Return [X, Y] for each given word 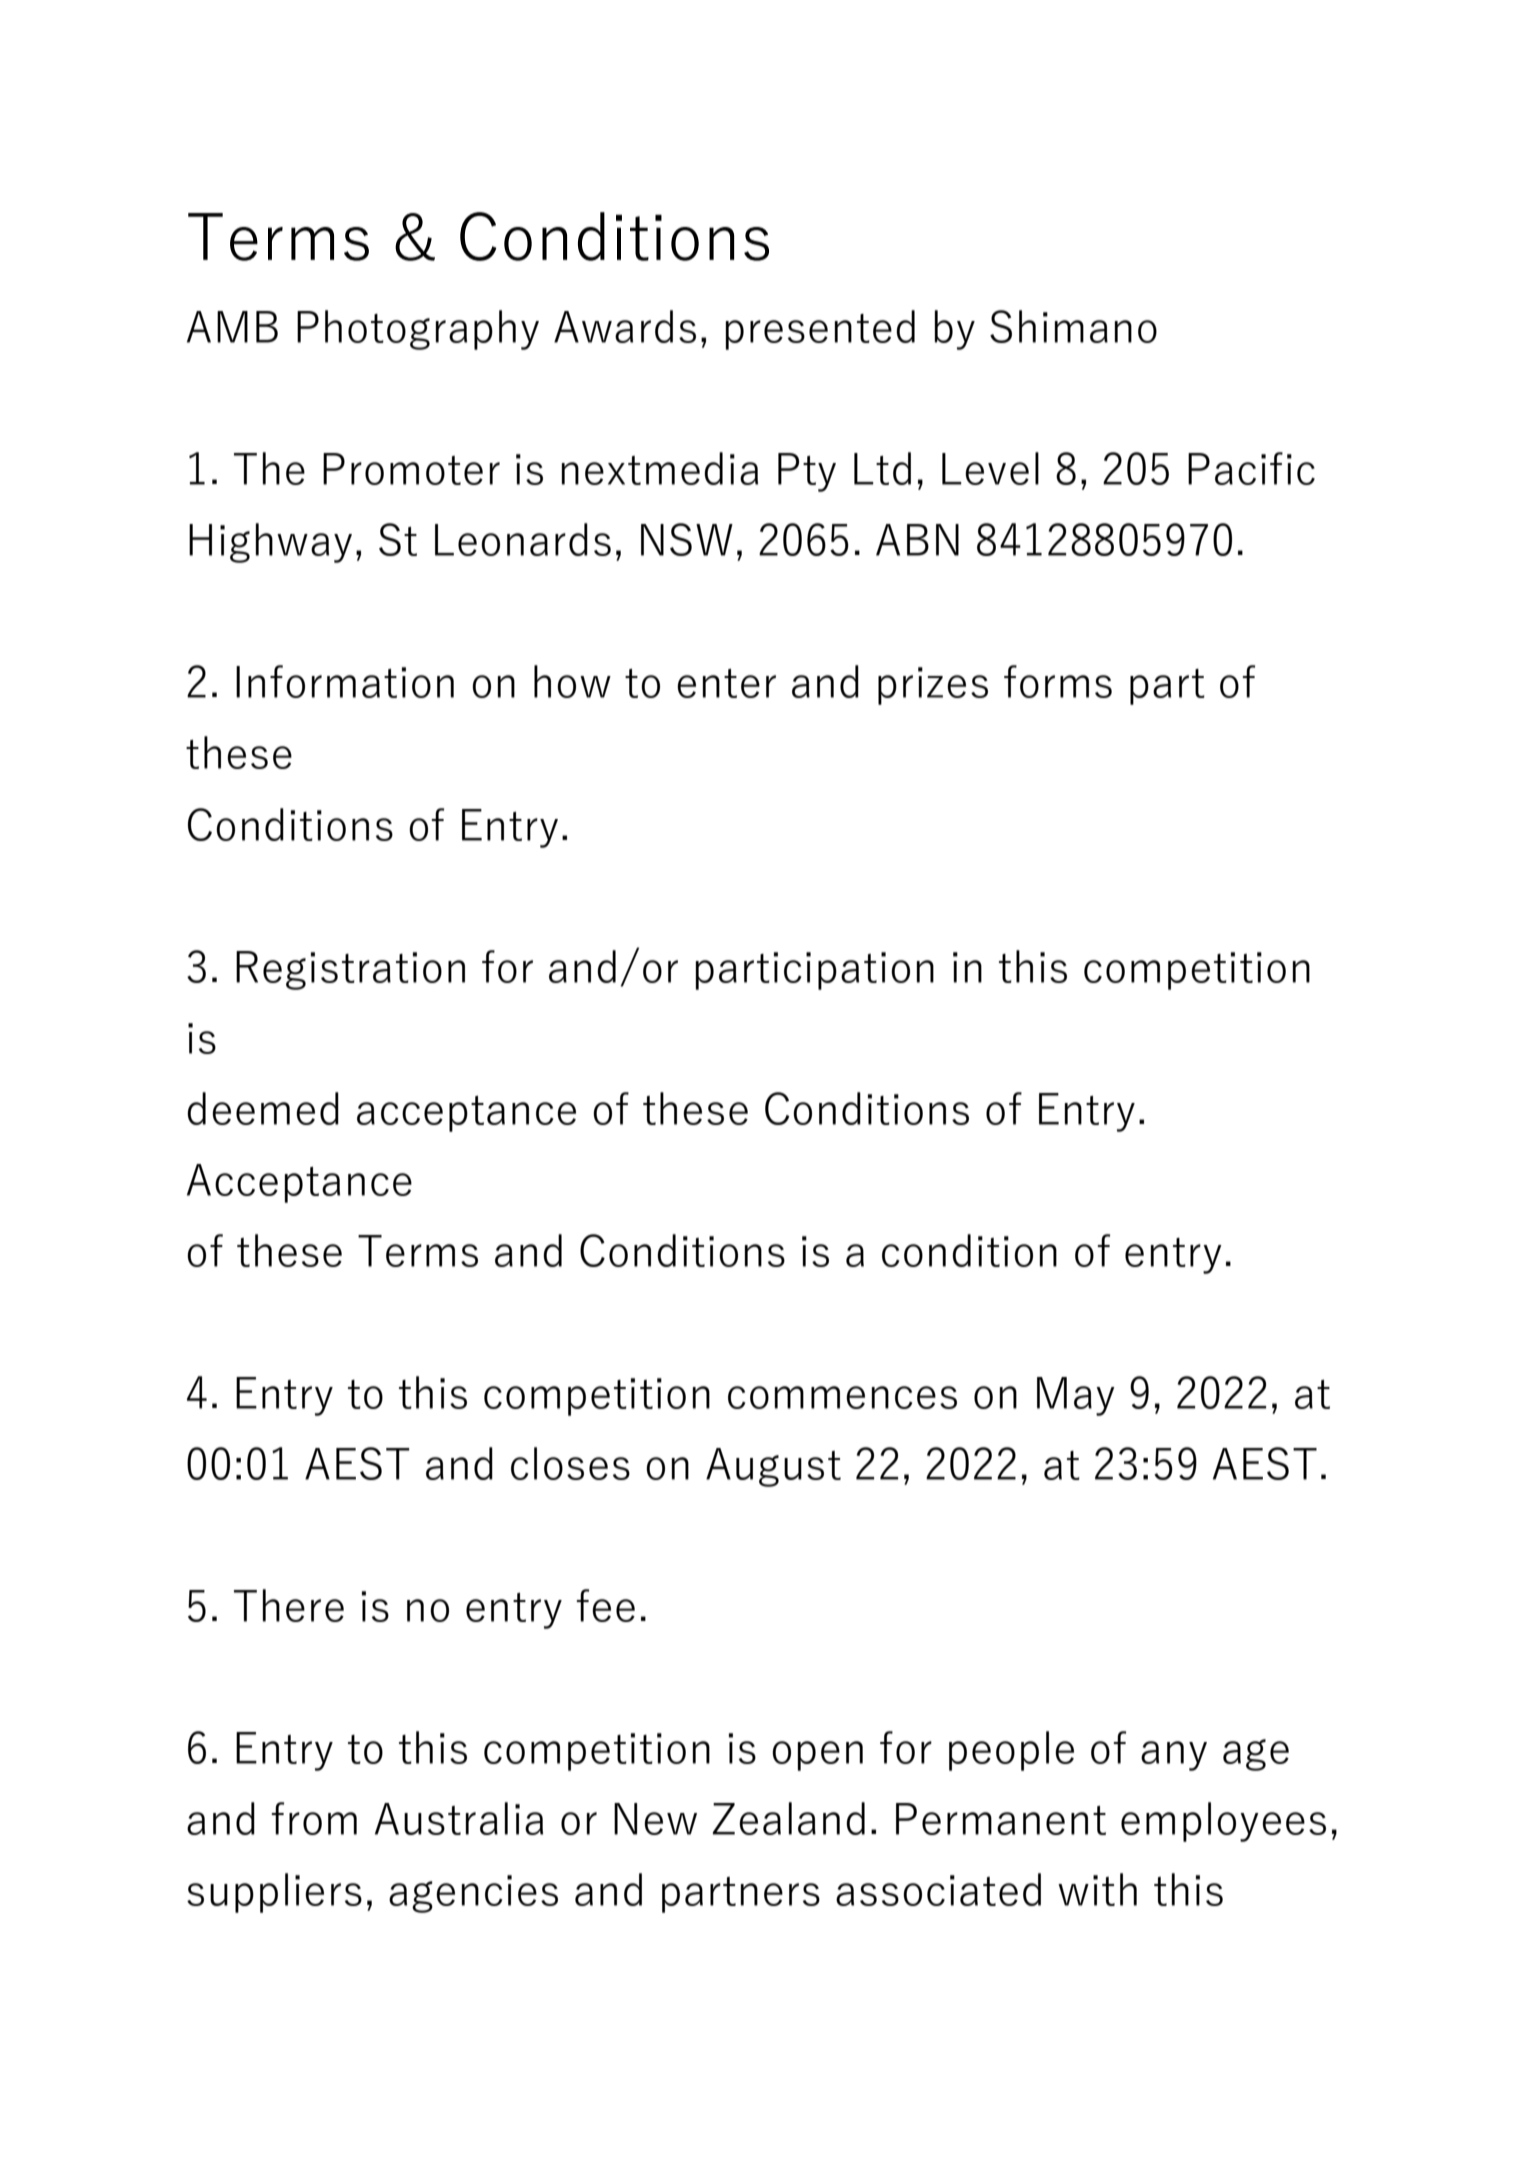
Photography [418, 330]
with [1097, 1889]
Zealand [788, 1818]
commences [842, 1397]
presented [820, 330]
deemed [263, 1108]
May [1076, 1396]
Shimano [1073, 326]
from [314, 1818]
